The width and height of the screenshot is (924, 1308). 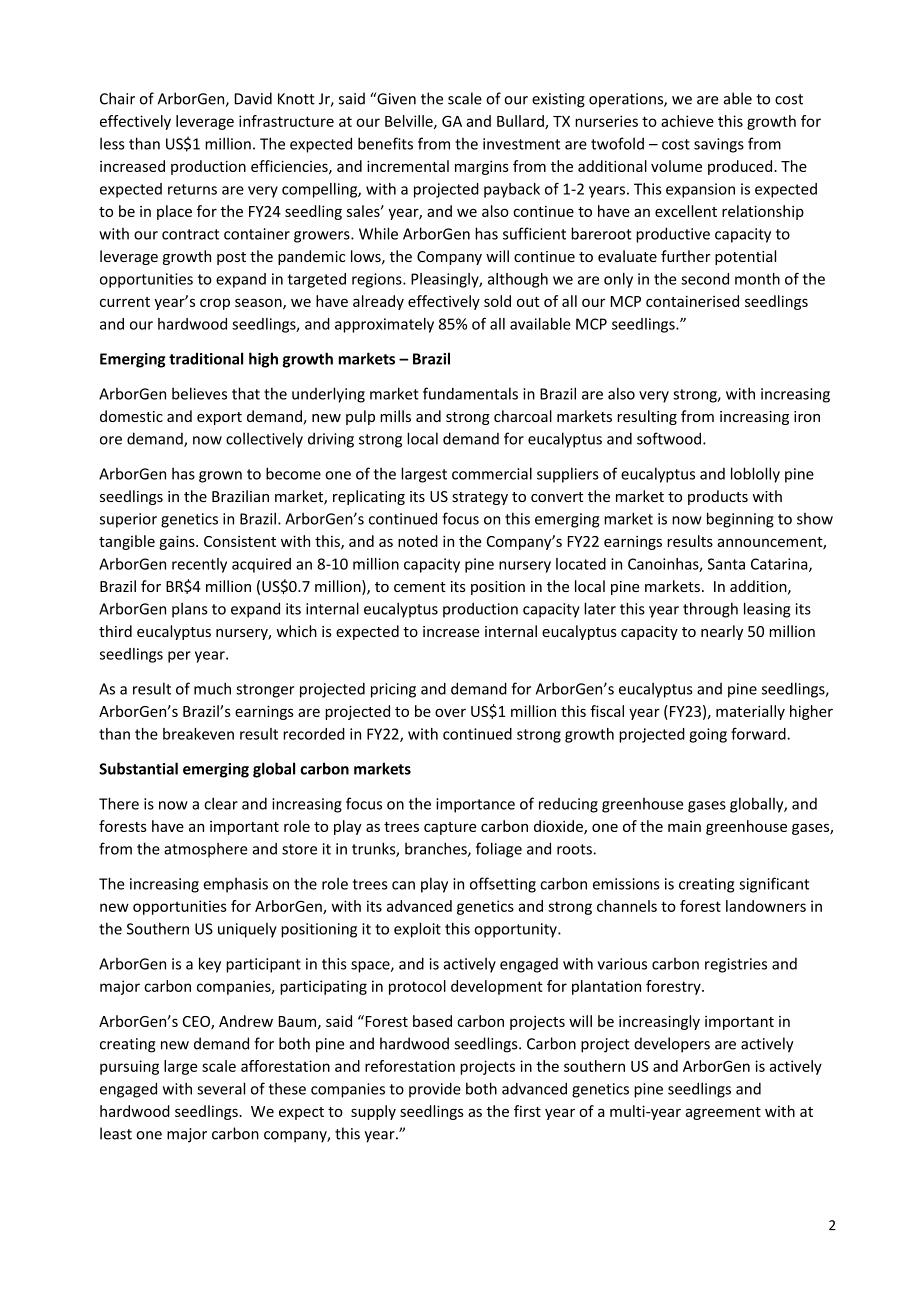 What do you see at coordinates (807, 416) in the screenshot?
I see `iron` at bounding box center [807, 416].
